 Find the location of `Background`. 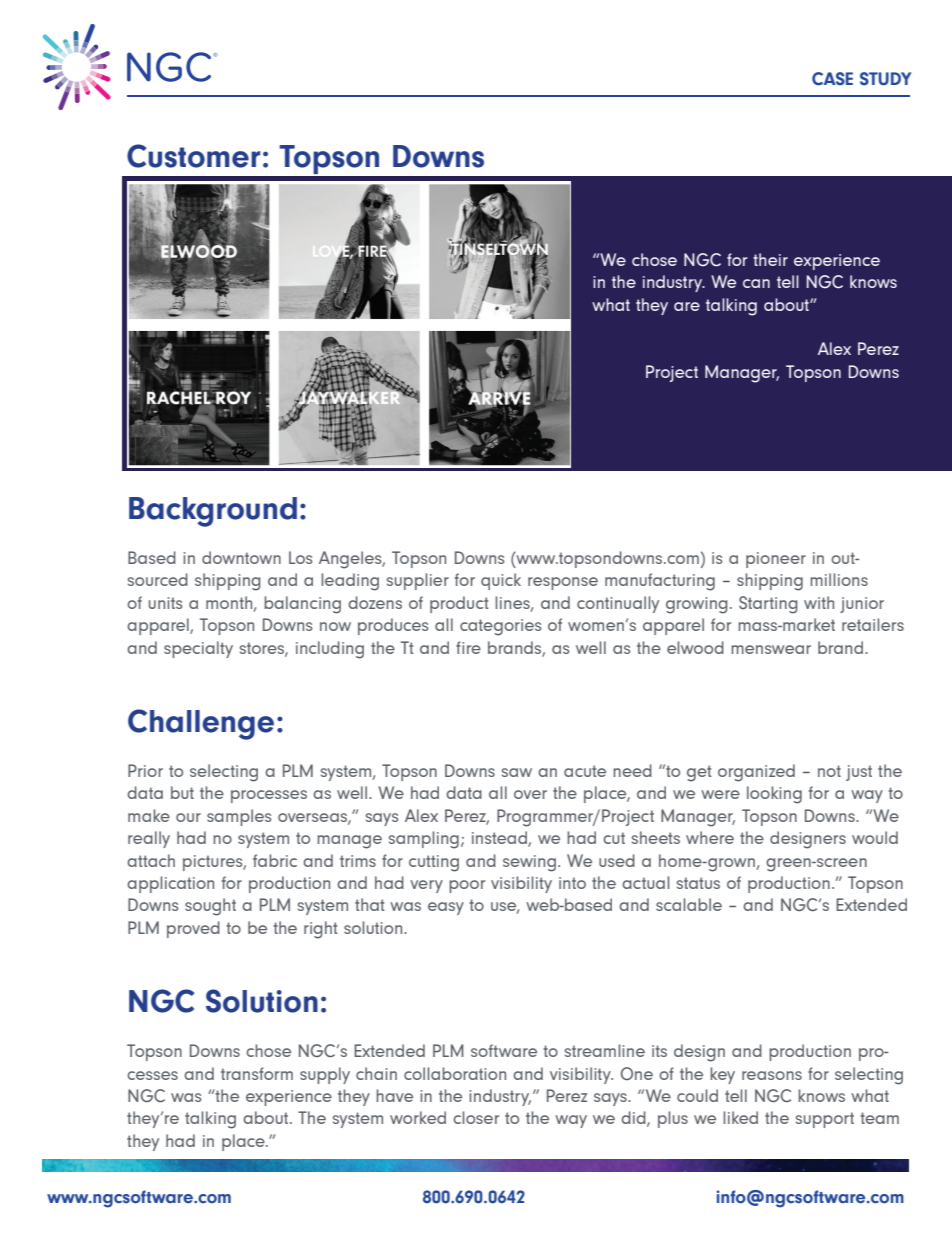

Background is located at coordinates (213, 512).
